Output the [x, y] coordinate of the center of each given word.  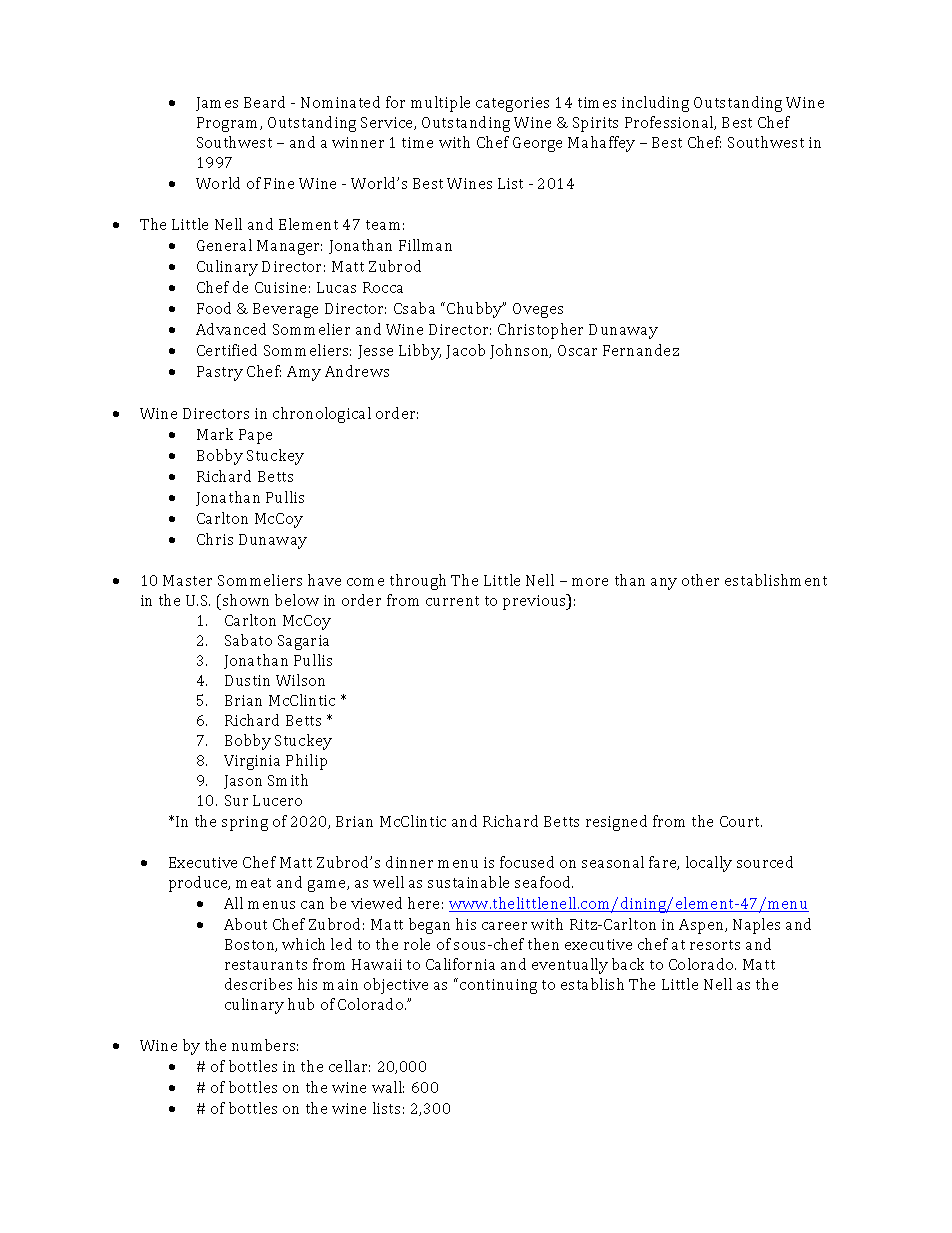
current [452, 601]
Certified [227, 350]
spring [245, 823]
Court [741, 821]
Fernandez [641, 350]
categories [512, 104]
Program [229, 124]
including [655, 104]
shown [246, 600]
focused [527, 862]
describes [258, 984]
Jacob [465, 351]
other [700, 580]
